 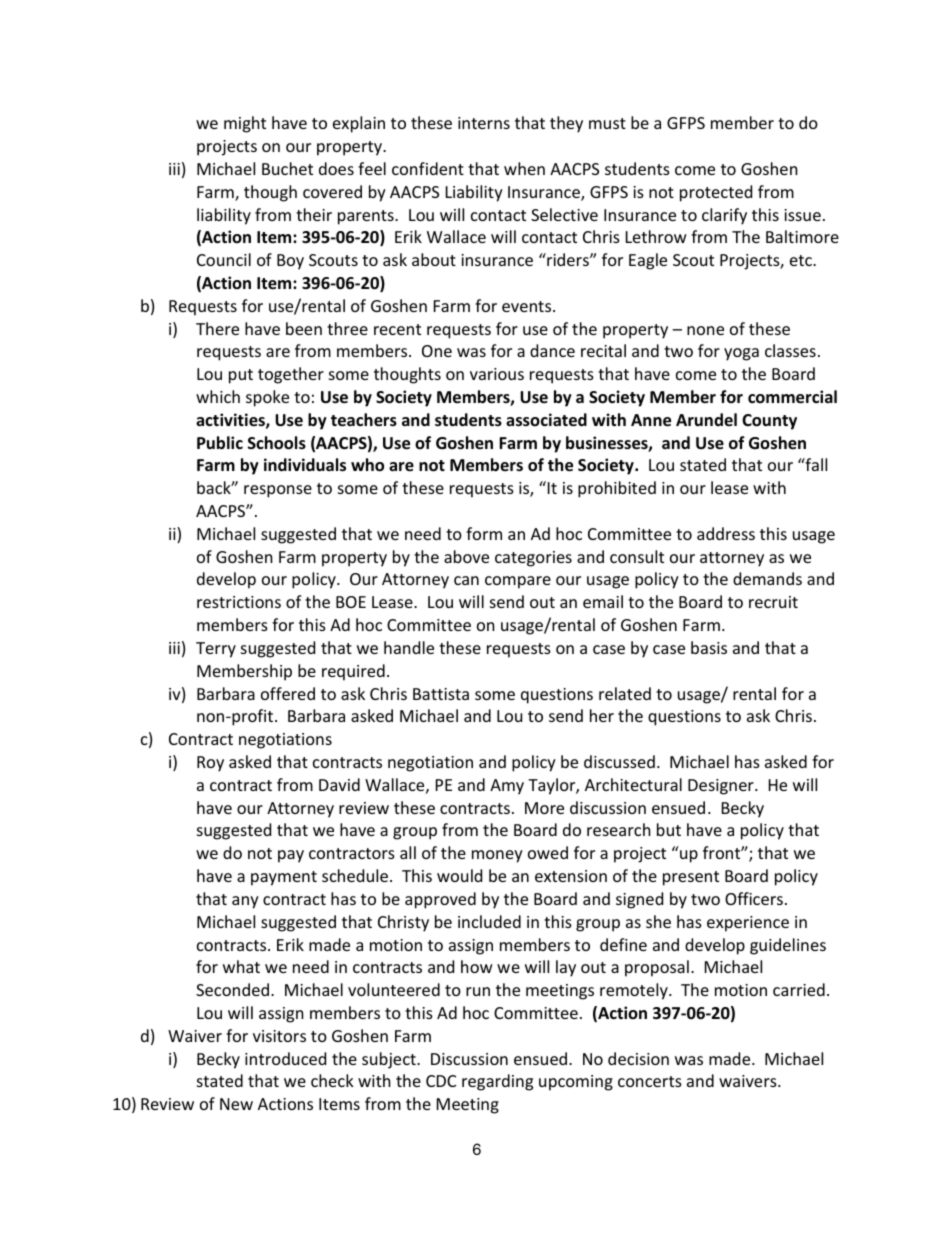 I want to click on recruit, so click(x=773, y=602).
